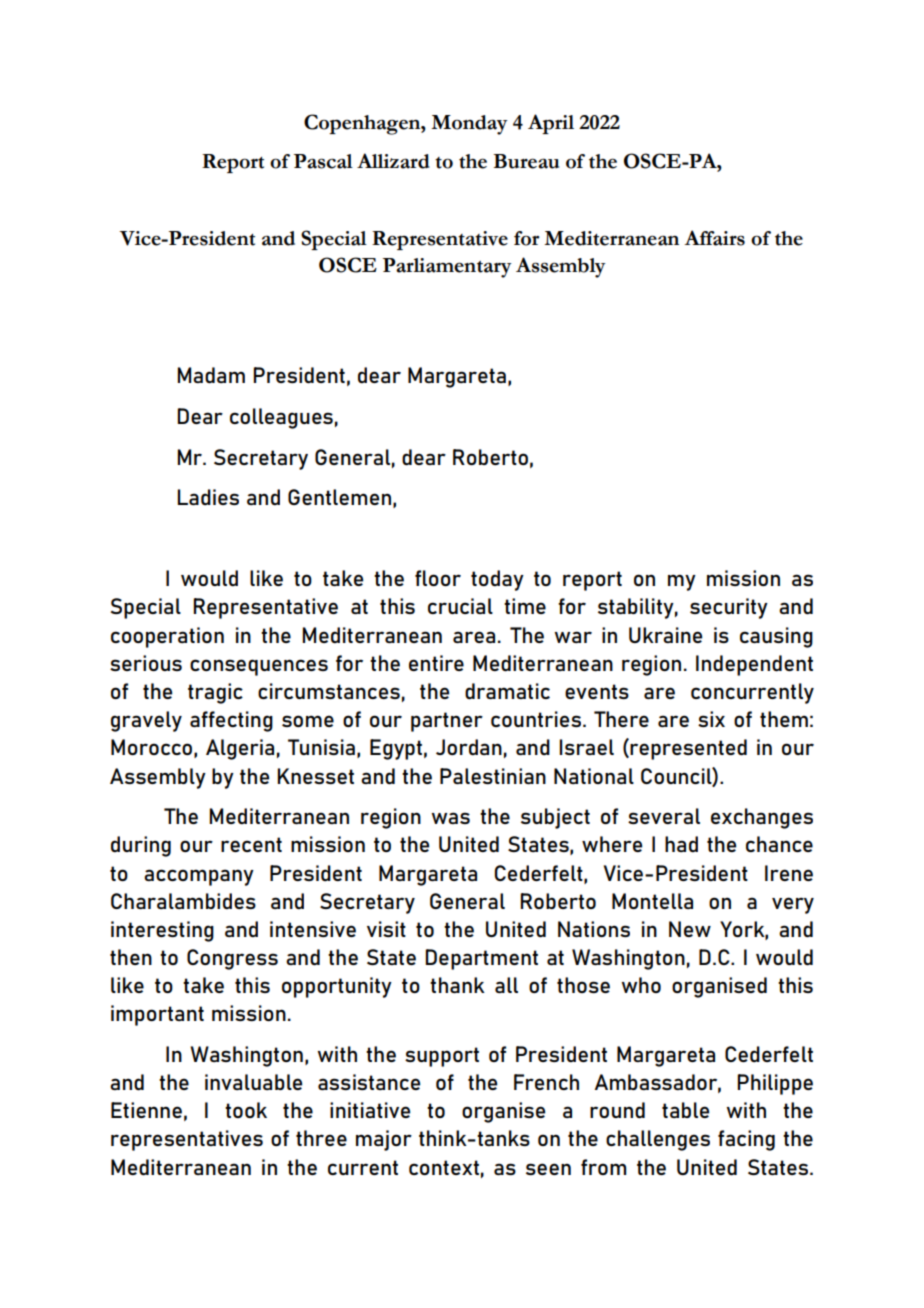 Image resolution: width=924 pixels, height=1308 pixels. Describe the element at coordinates (714, 238) in the image. I see `Affairs` at that location.
